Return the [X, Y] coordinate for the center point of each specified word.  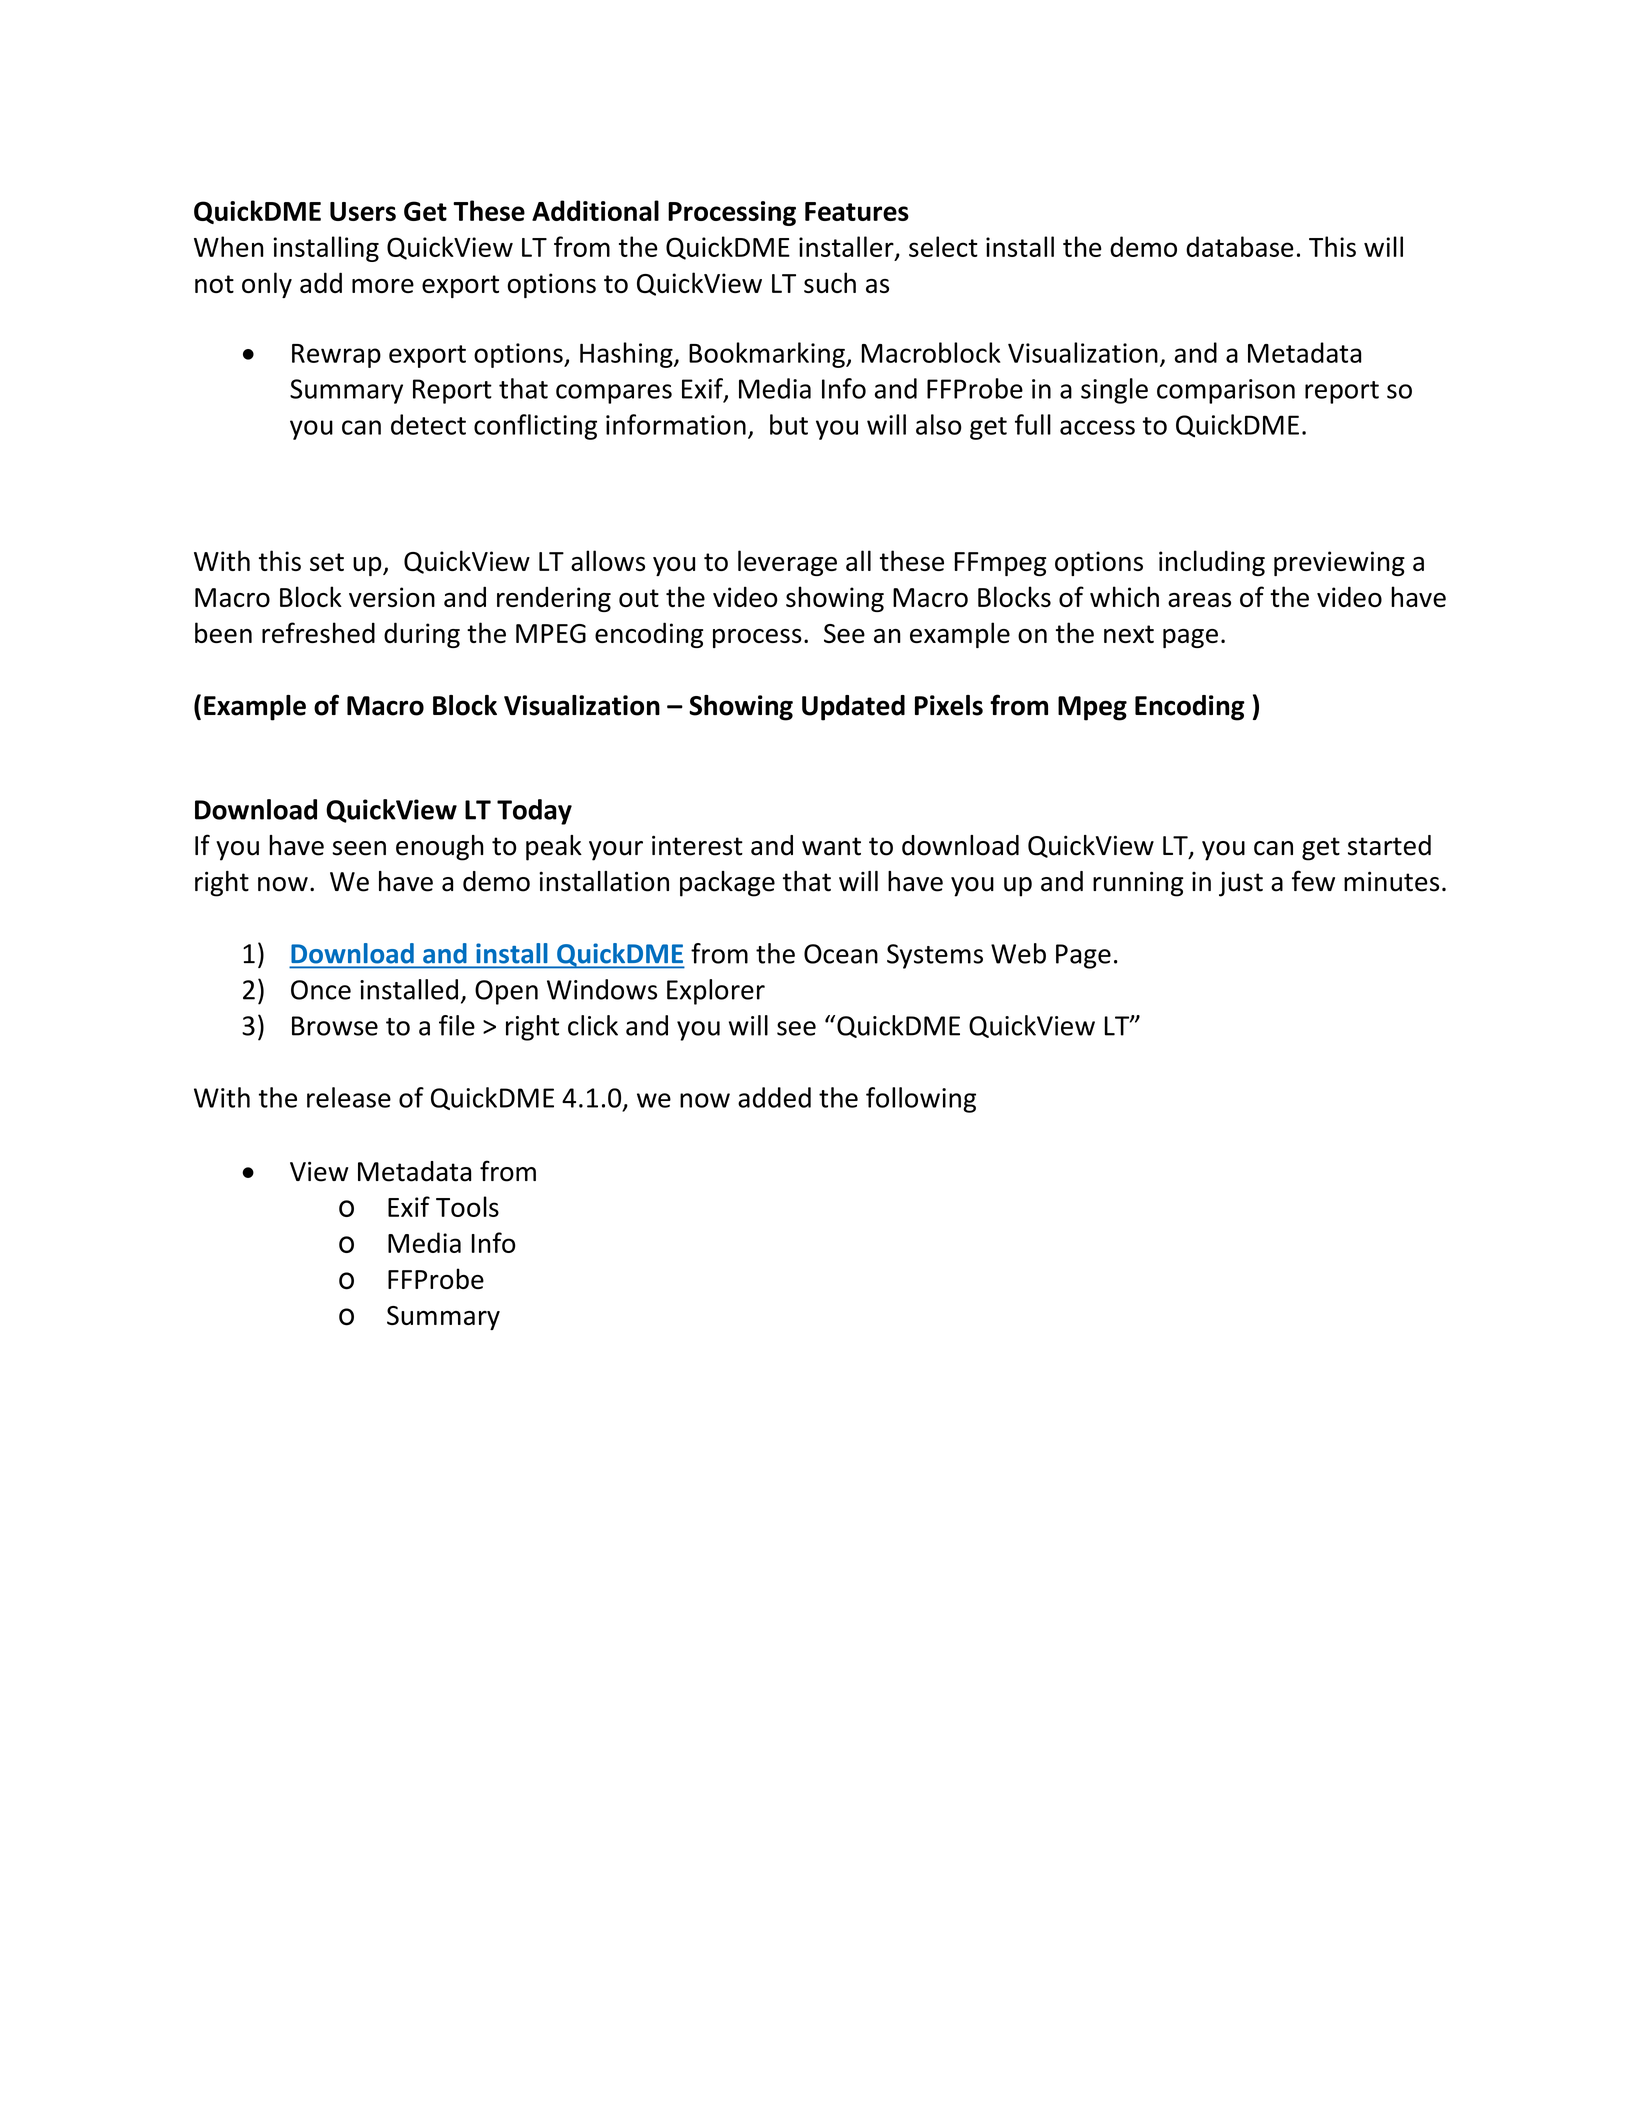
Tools [467, 1206]
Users [363, 211]
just [1241, 884]
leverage [787, 563]
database [1240, 246]
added [774, 1097]
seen [359, 848]
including [1212, 563]
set [327, 562]
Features [857, 211]
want [831, 846]
